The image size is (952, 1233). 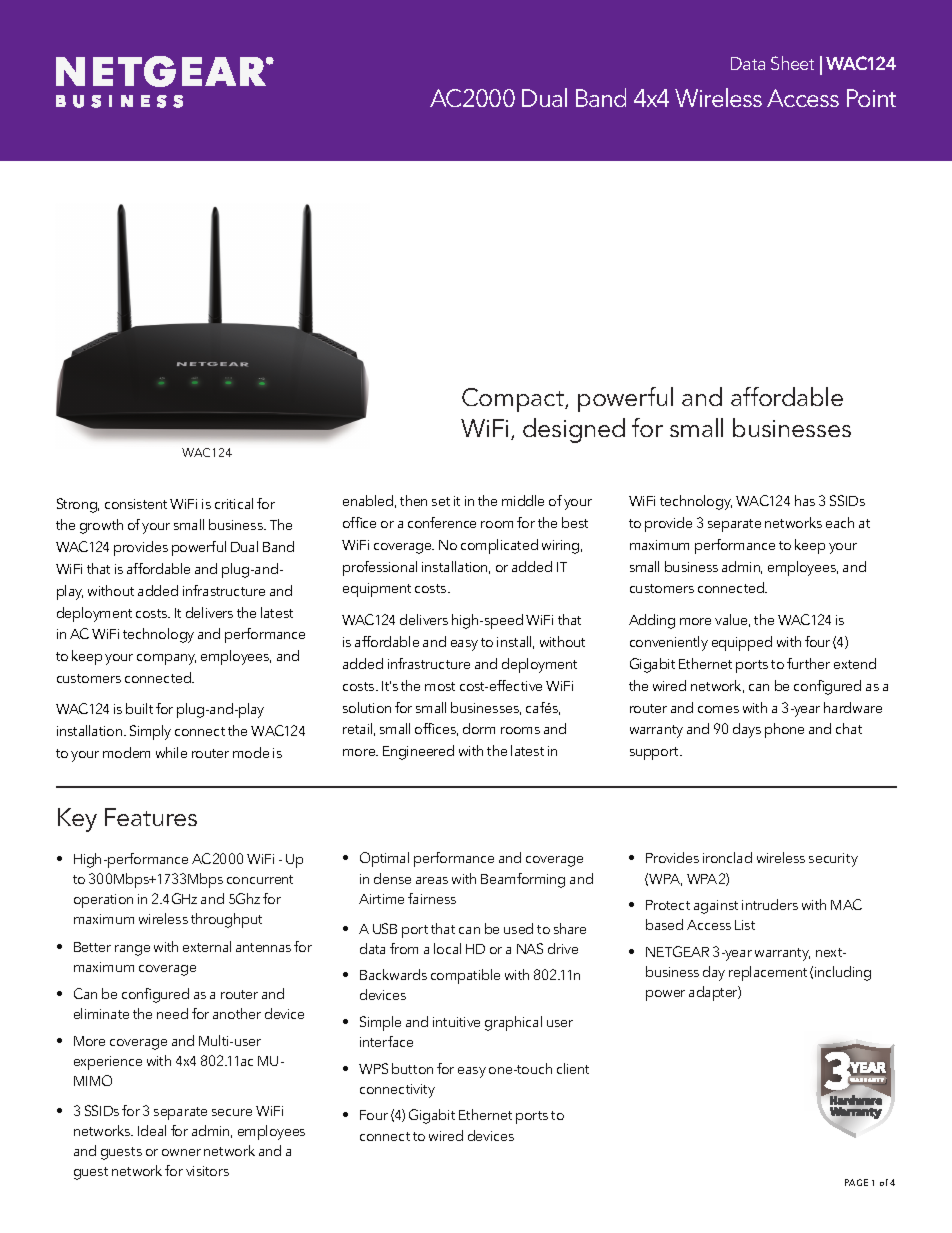 I want to click on client, so click(x=573, y=1068).
